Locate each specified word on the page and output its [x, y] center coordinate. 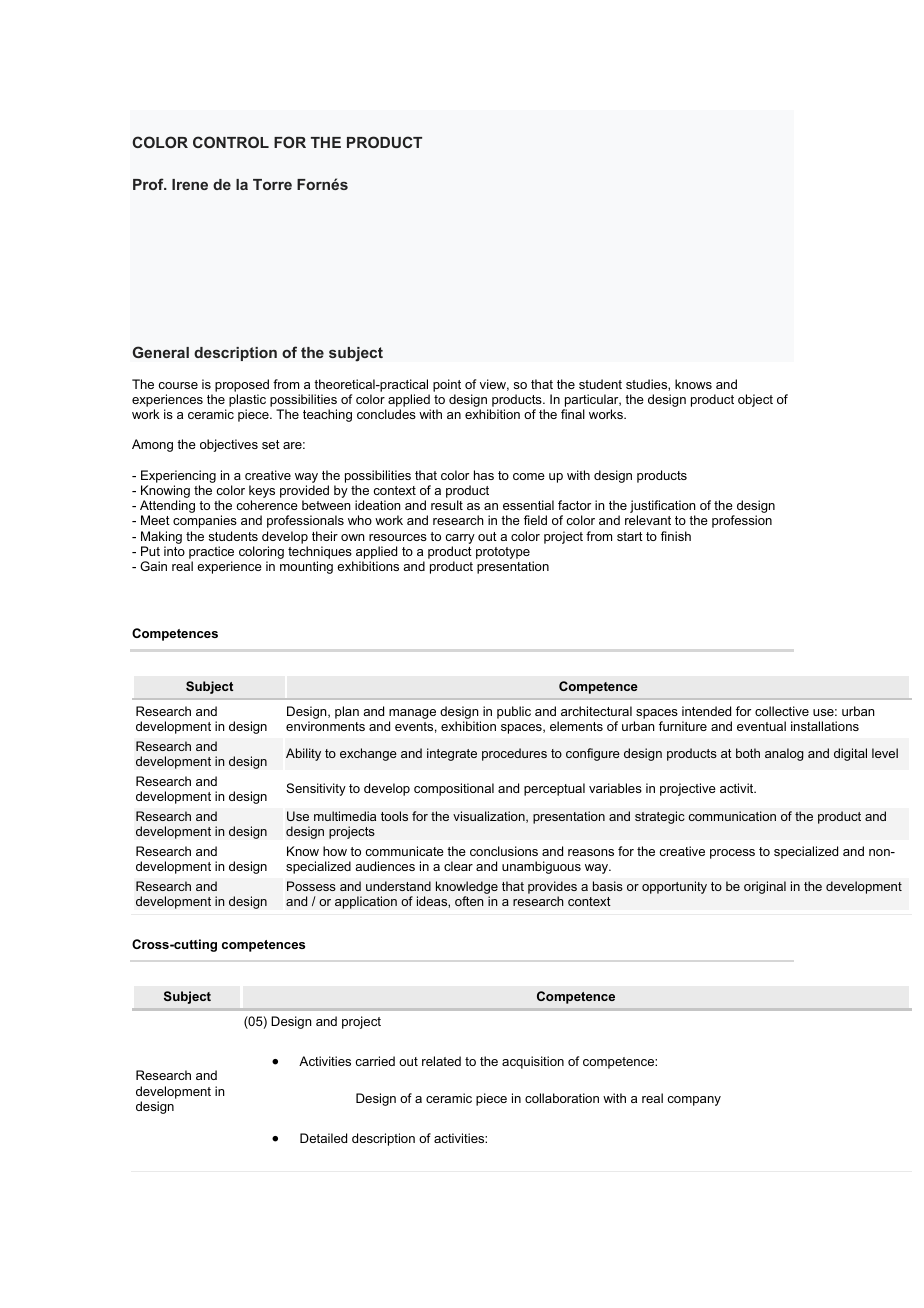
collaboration [562, 1098]
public [514, 712]
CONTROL [231, 142]
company [694, 1101]
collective [782, 711]
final [573, 414]
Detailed [323, 1138]
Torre [272, 184]
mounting [306, 567]
